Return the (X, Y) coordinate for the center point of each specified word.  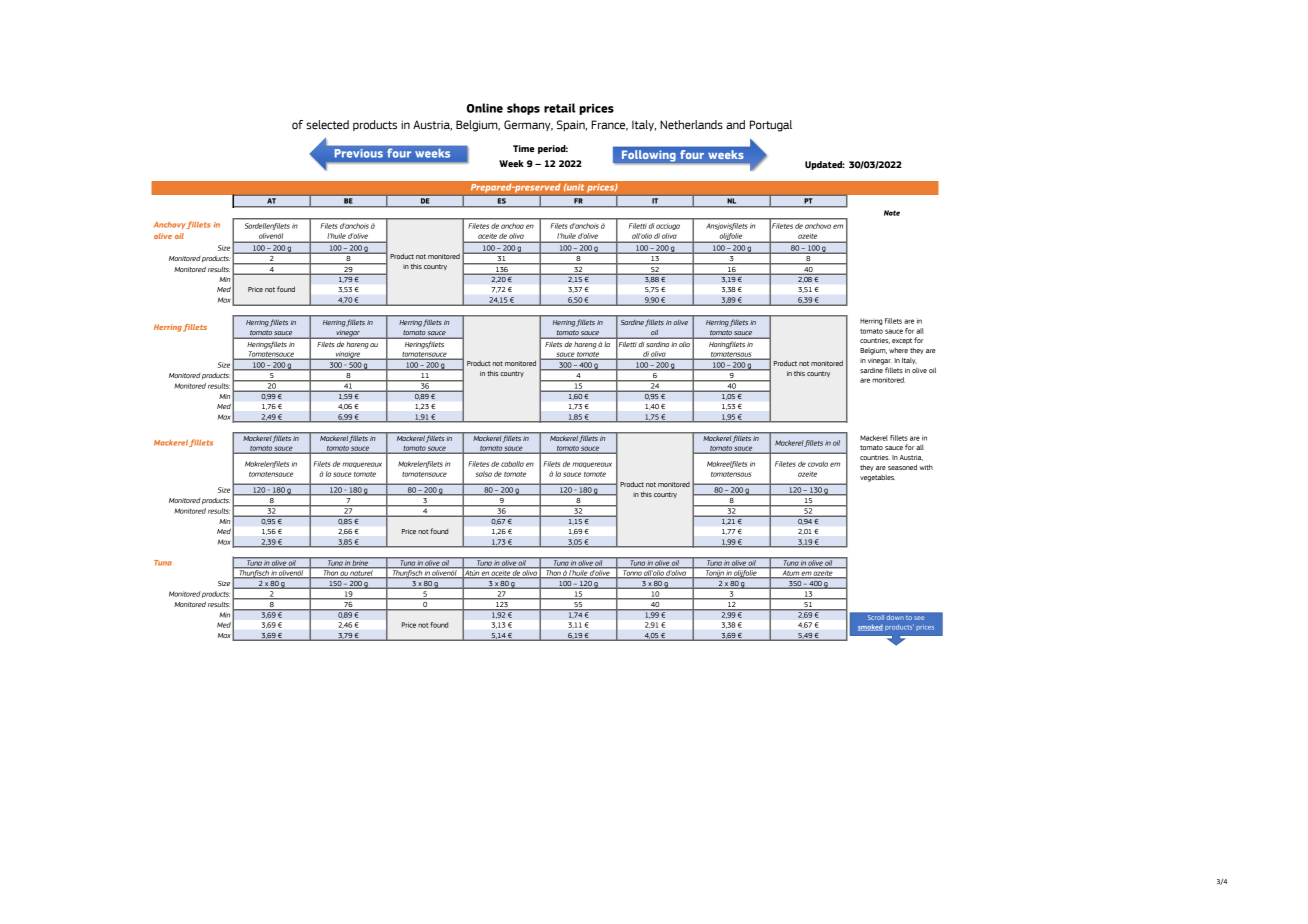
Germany (528, 125)
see (919, 618)
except (902, 341)
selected (327, 125)
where (898, 350)
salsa (484, 474)
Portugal (771, 126)
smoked (870, 627)
